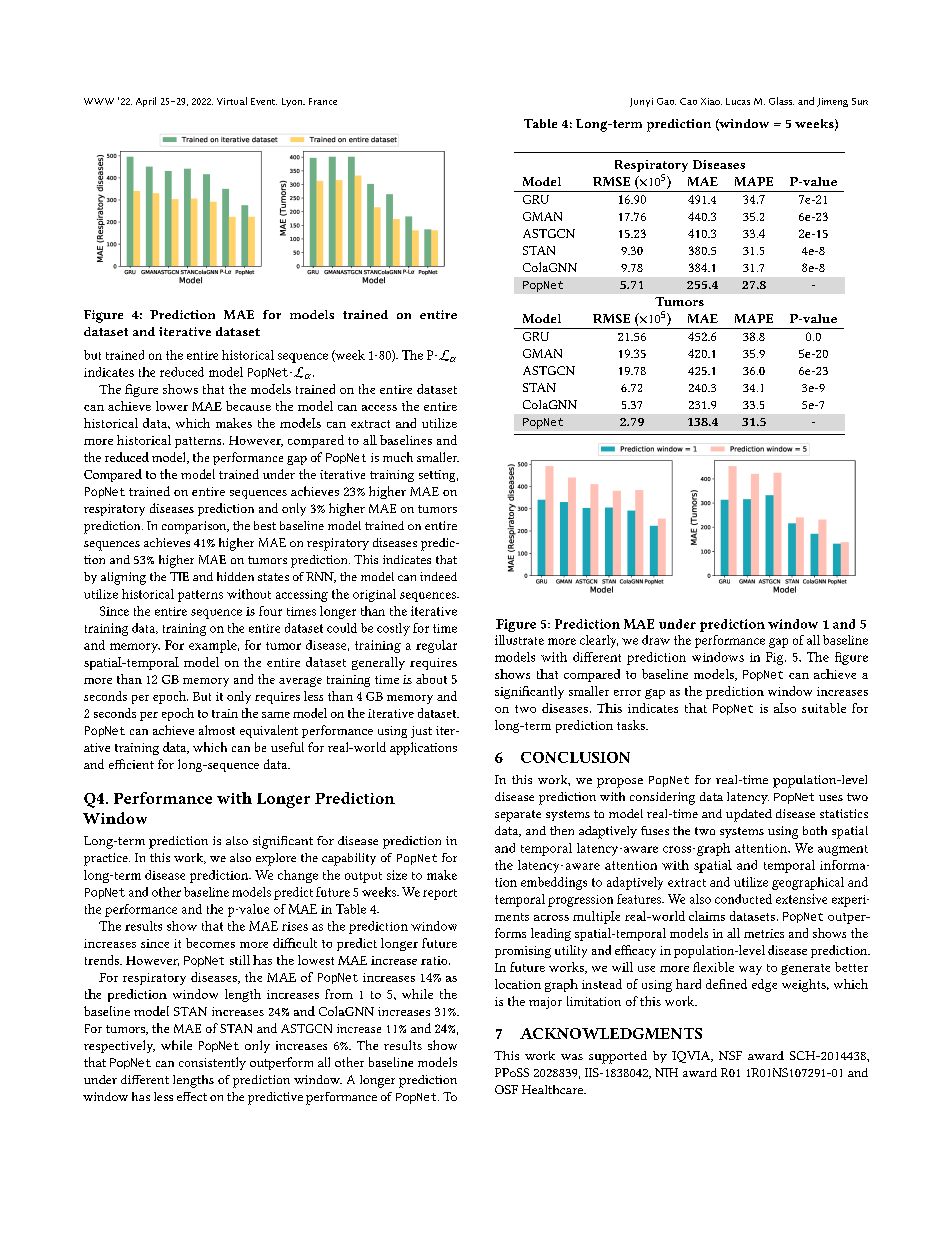  What do you see at coordinates (232, 101) in the screenshot?
I see `Virtual` at bounding box center [232, 101].
